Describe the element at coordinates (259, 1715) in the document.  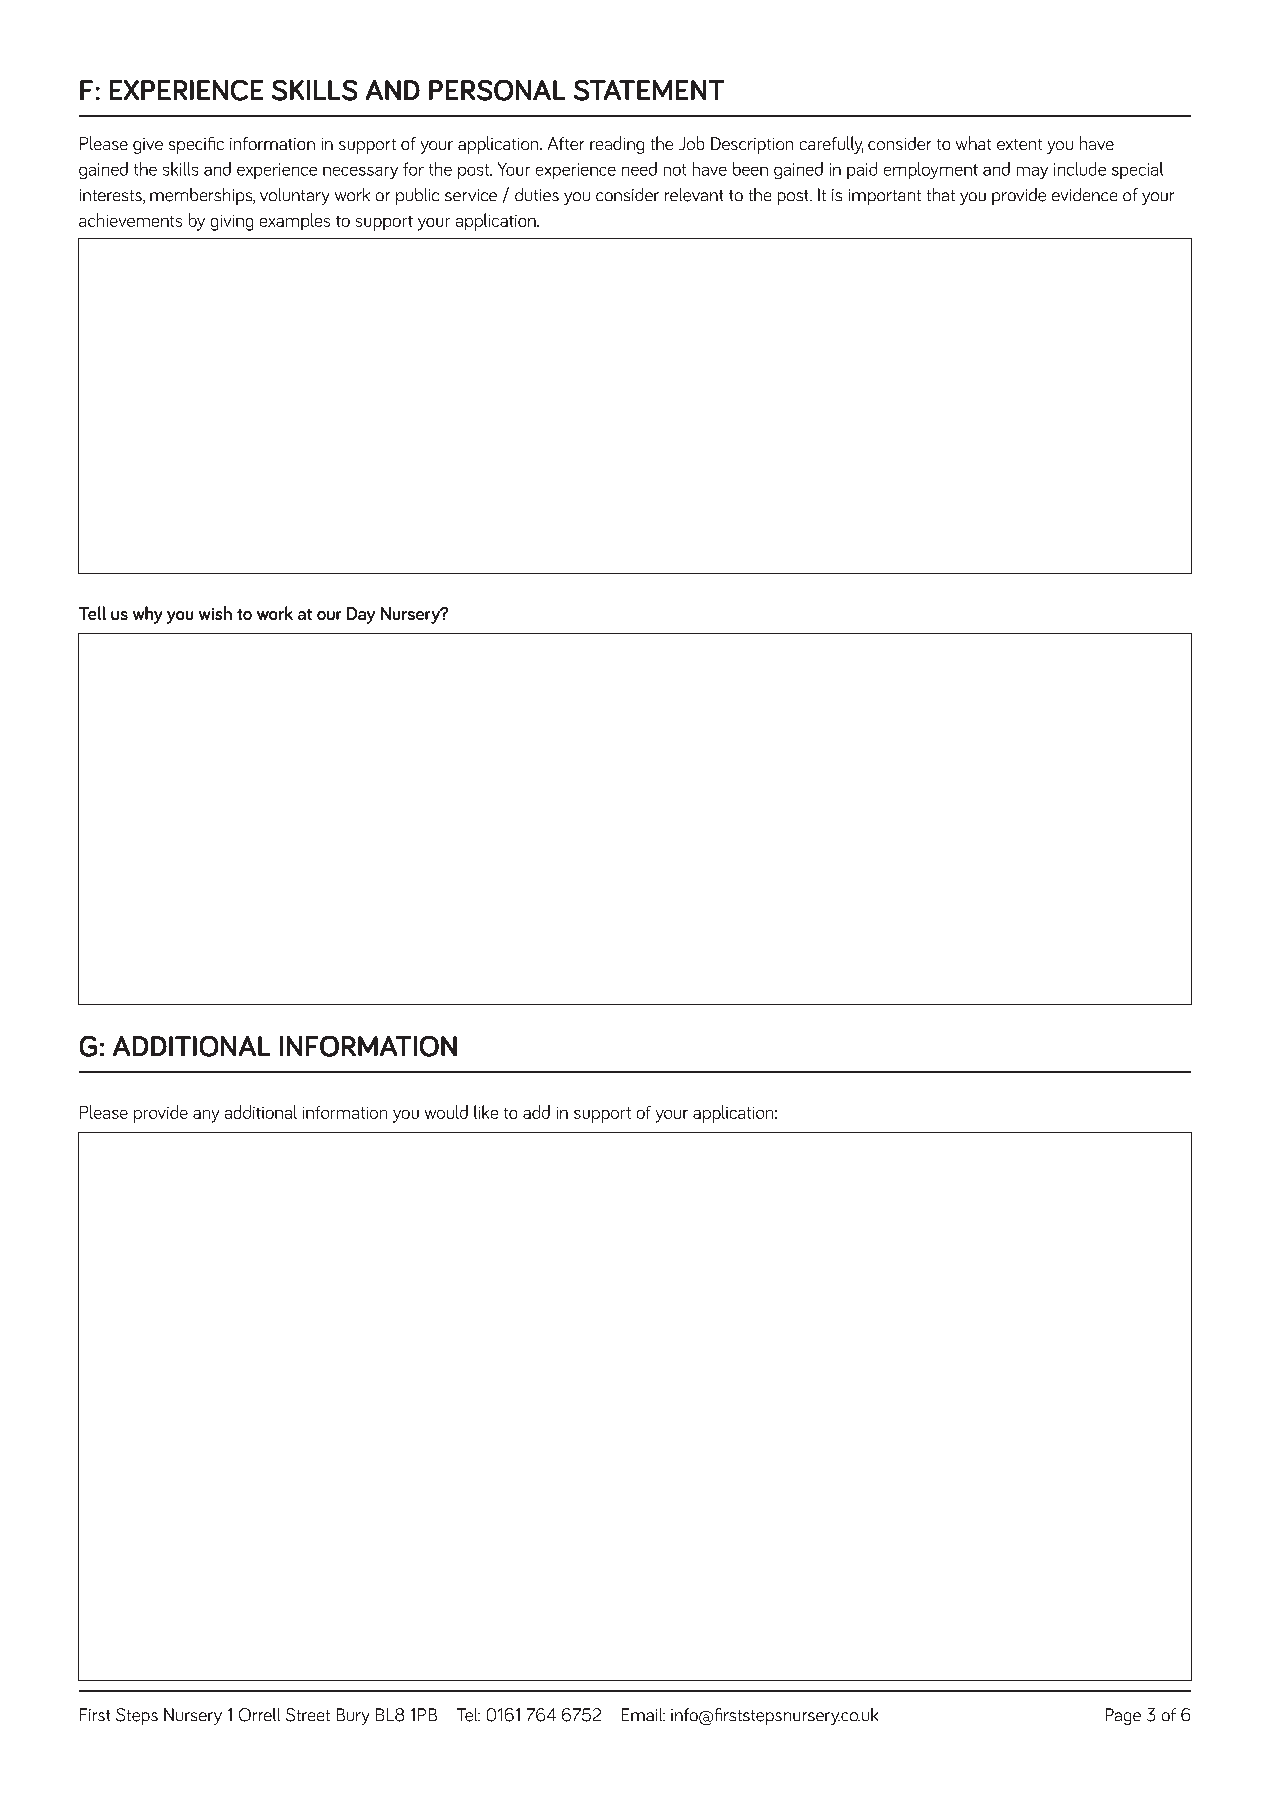
I see `Orrell` at that location.
